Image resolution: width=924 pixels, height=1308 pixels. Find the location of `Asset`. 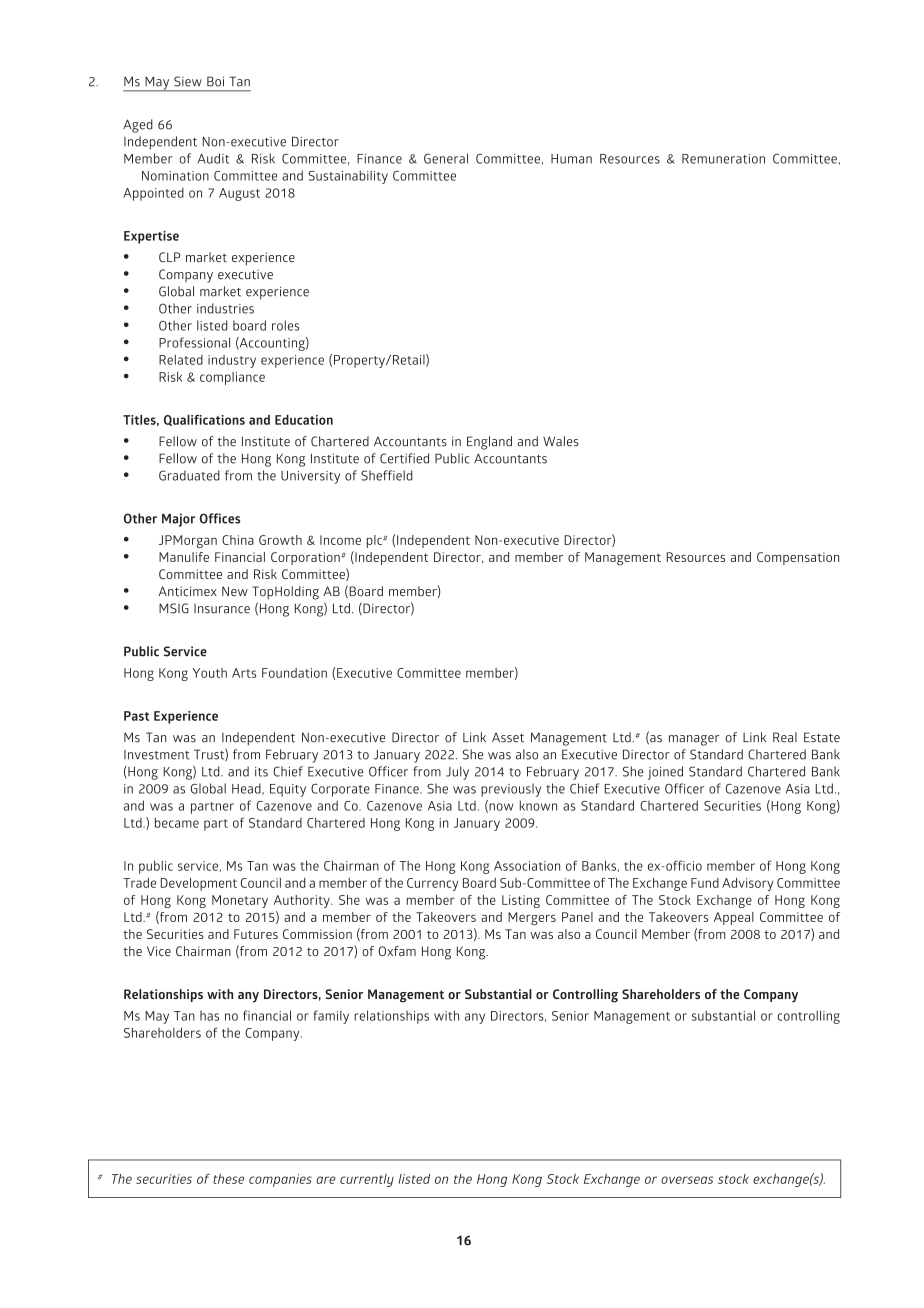

Asset is located at coordinates (508, 738).
